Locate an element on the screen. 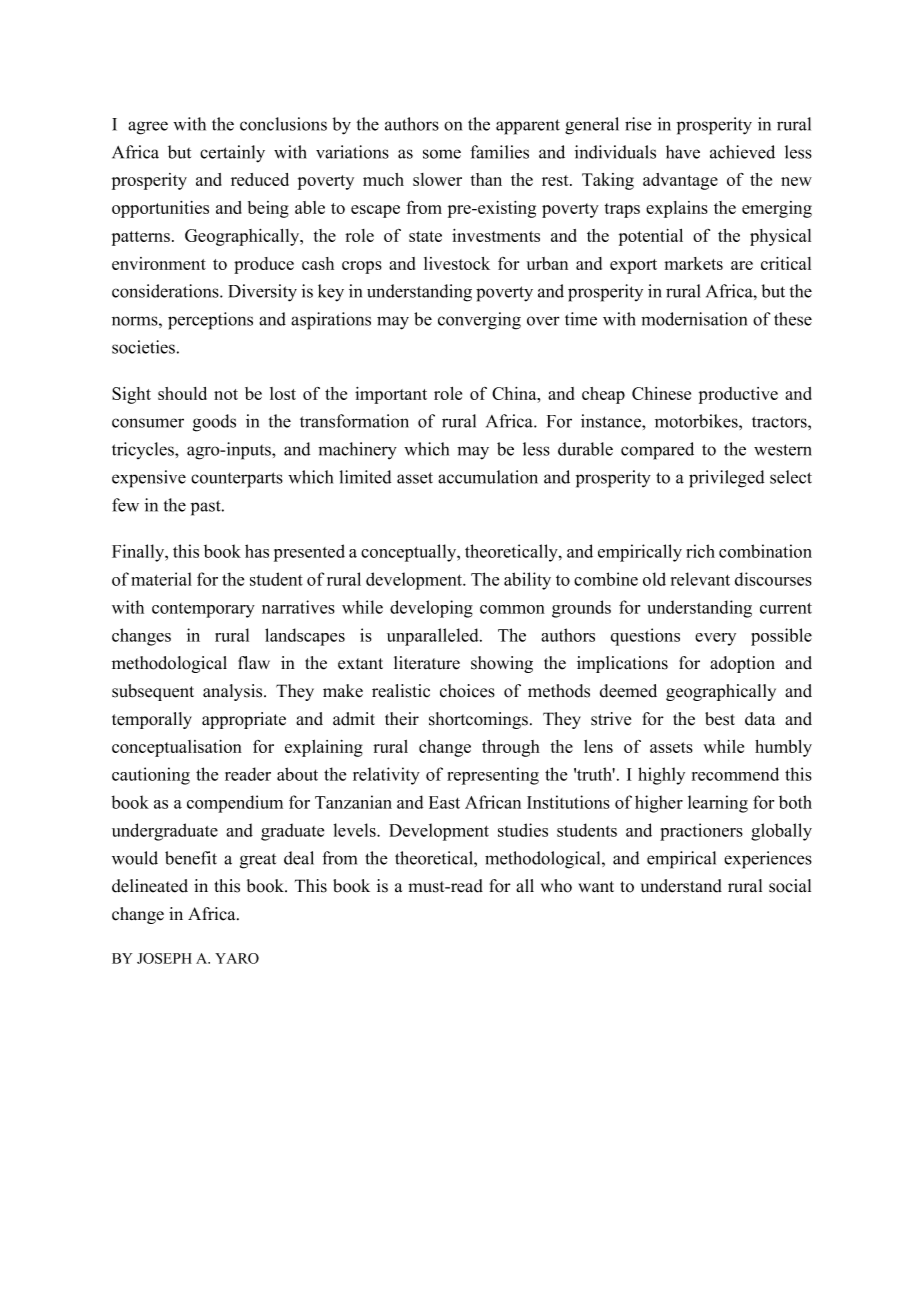 Image resolution: width=924 pixels, height=1308 pixels. achieved is located at coordinates (742, 152).
